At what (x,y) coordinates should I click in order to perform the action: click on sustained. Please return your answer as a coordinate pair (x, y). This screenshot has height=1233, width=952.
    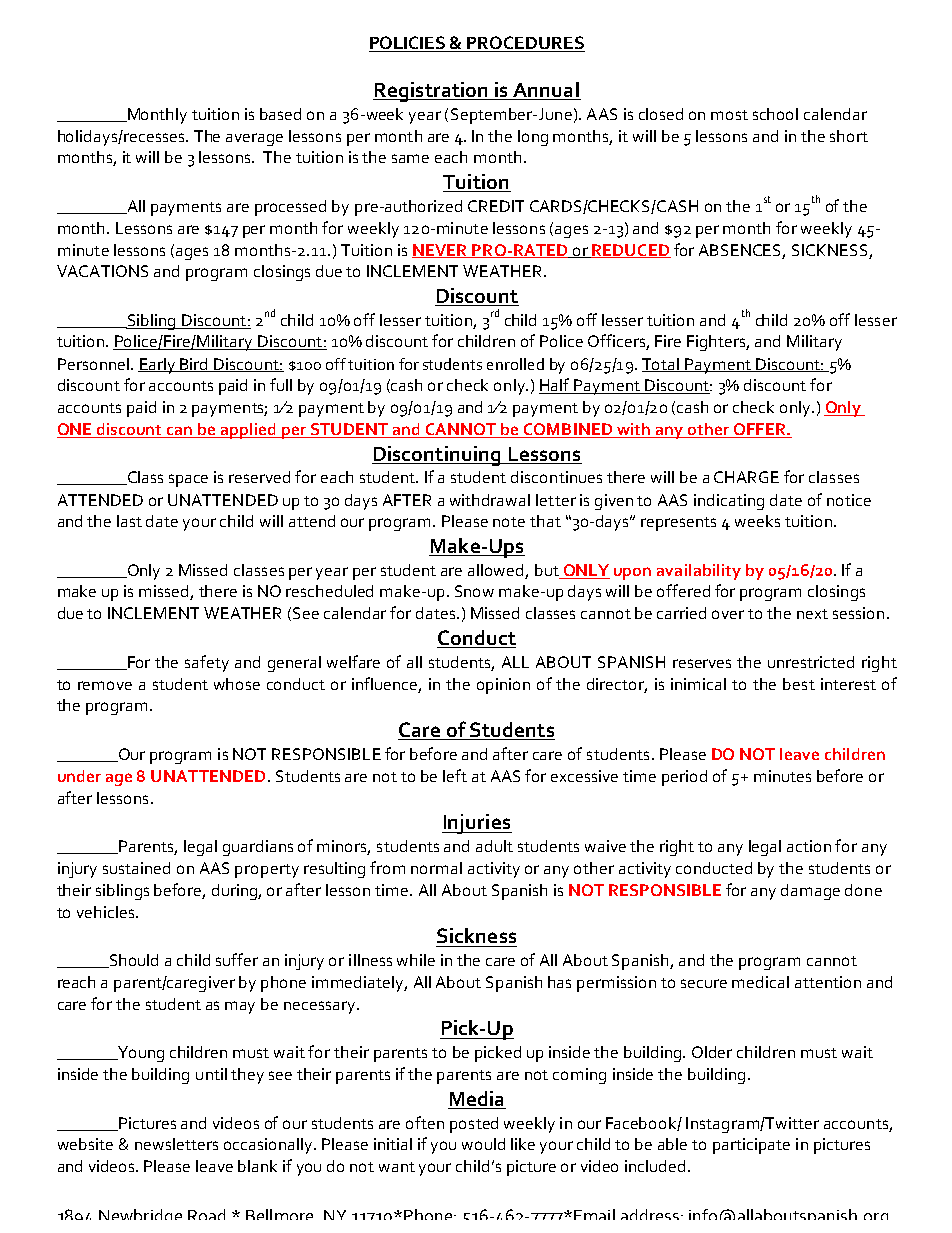
    Looking at the image, I should click on (136, 868).
